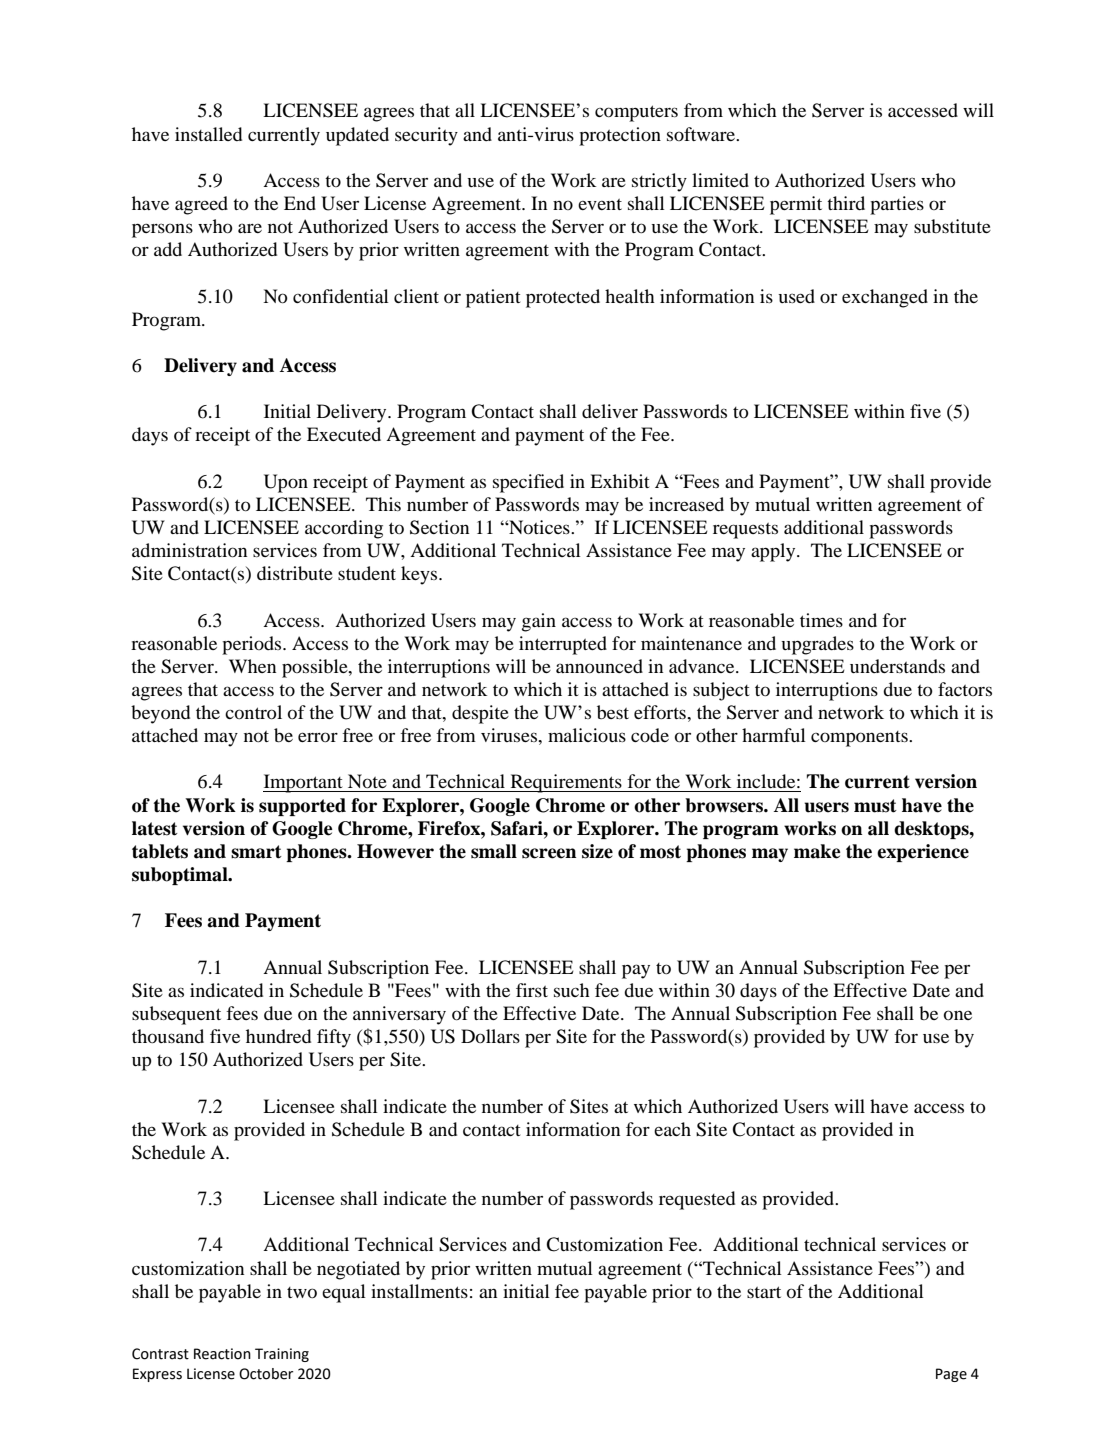  Describe the element at coordinates (572, 990) in the screenshot. I see `such` at that location.
